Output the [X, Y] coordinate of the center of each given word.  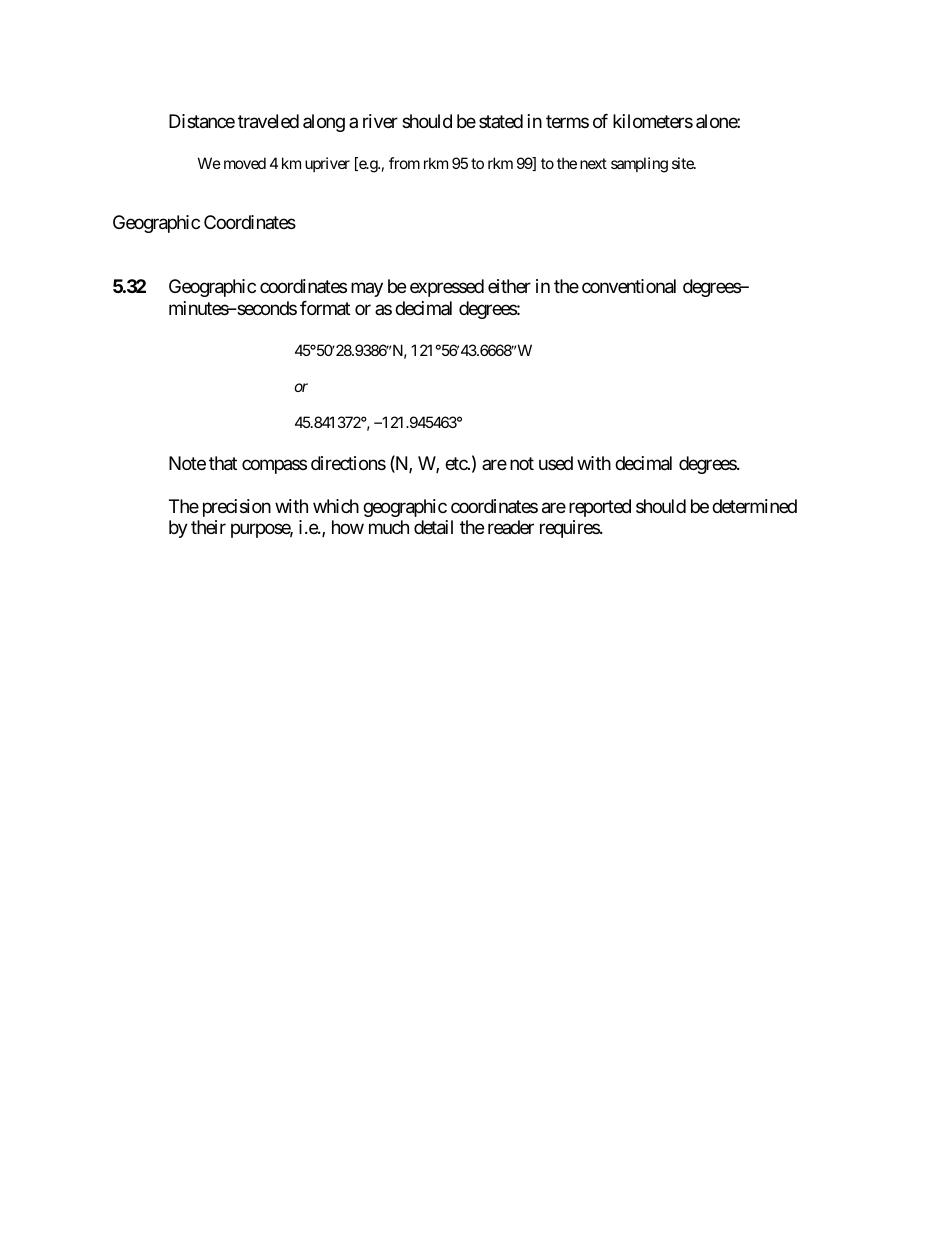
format [325, 308]
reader [511, 527]
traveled [268, 121]
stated [501, 121]
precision [237, 508]
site [683, 163]
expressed [447, 288]
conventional [629, 286]
